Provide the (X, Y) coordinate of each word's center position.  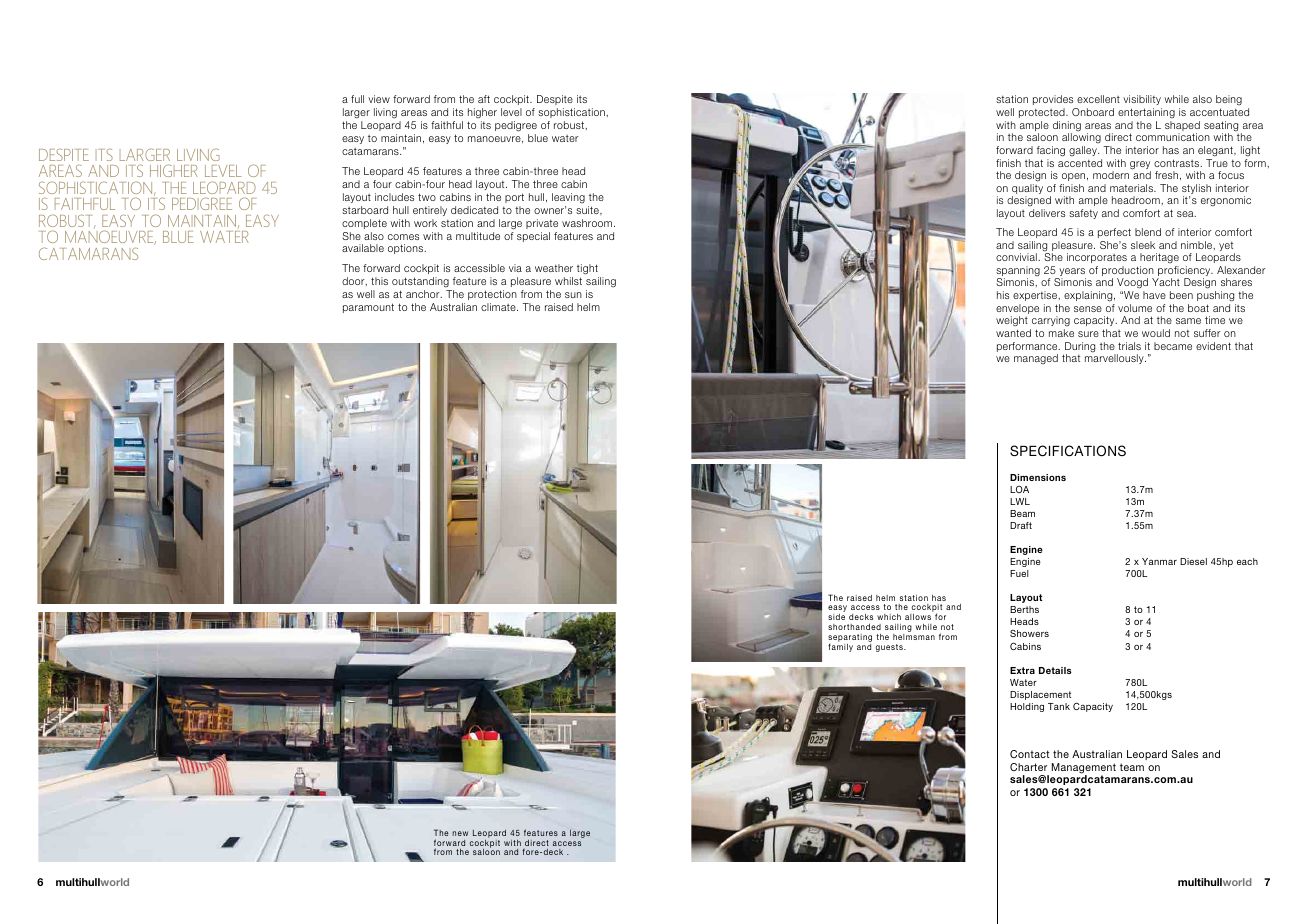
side (836, 617)
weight (1012, 321)
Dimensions (1038, 477)
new (460, 833)
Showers (1029, 633)
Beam (1022, 513)
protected (1043, 113)
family (840, 648)
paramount (368, 308)
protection (492, 295)
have (1154, 295)
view (379, 99)
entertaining (1146, 113)
